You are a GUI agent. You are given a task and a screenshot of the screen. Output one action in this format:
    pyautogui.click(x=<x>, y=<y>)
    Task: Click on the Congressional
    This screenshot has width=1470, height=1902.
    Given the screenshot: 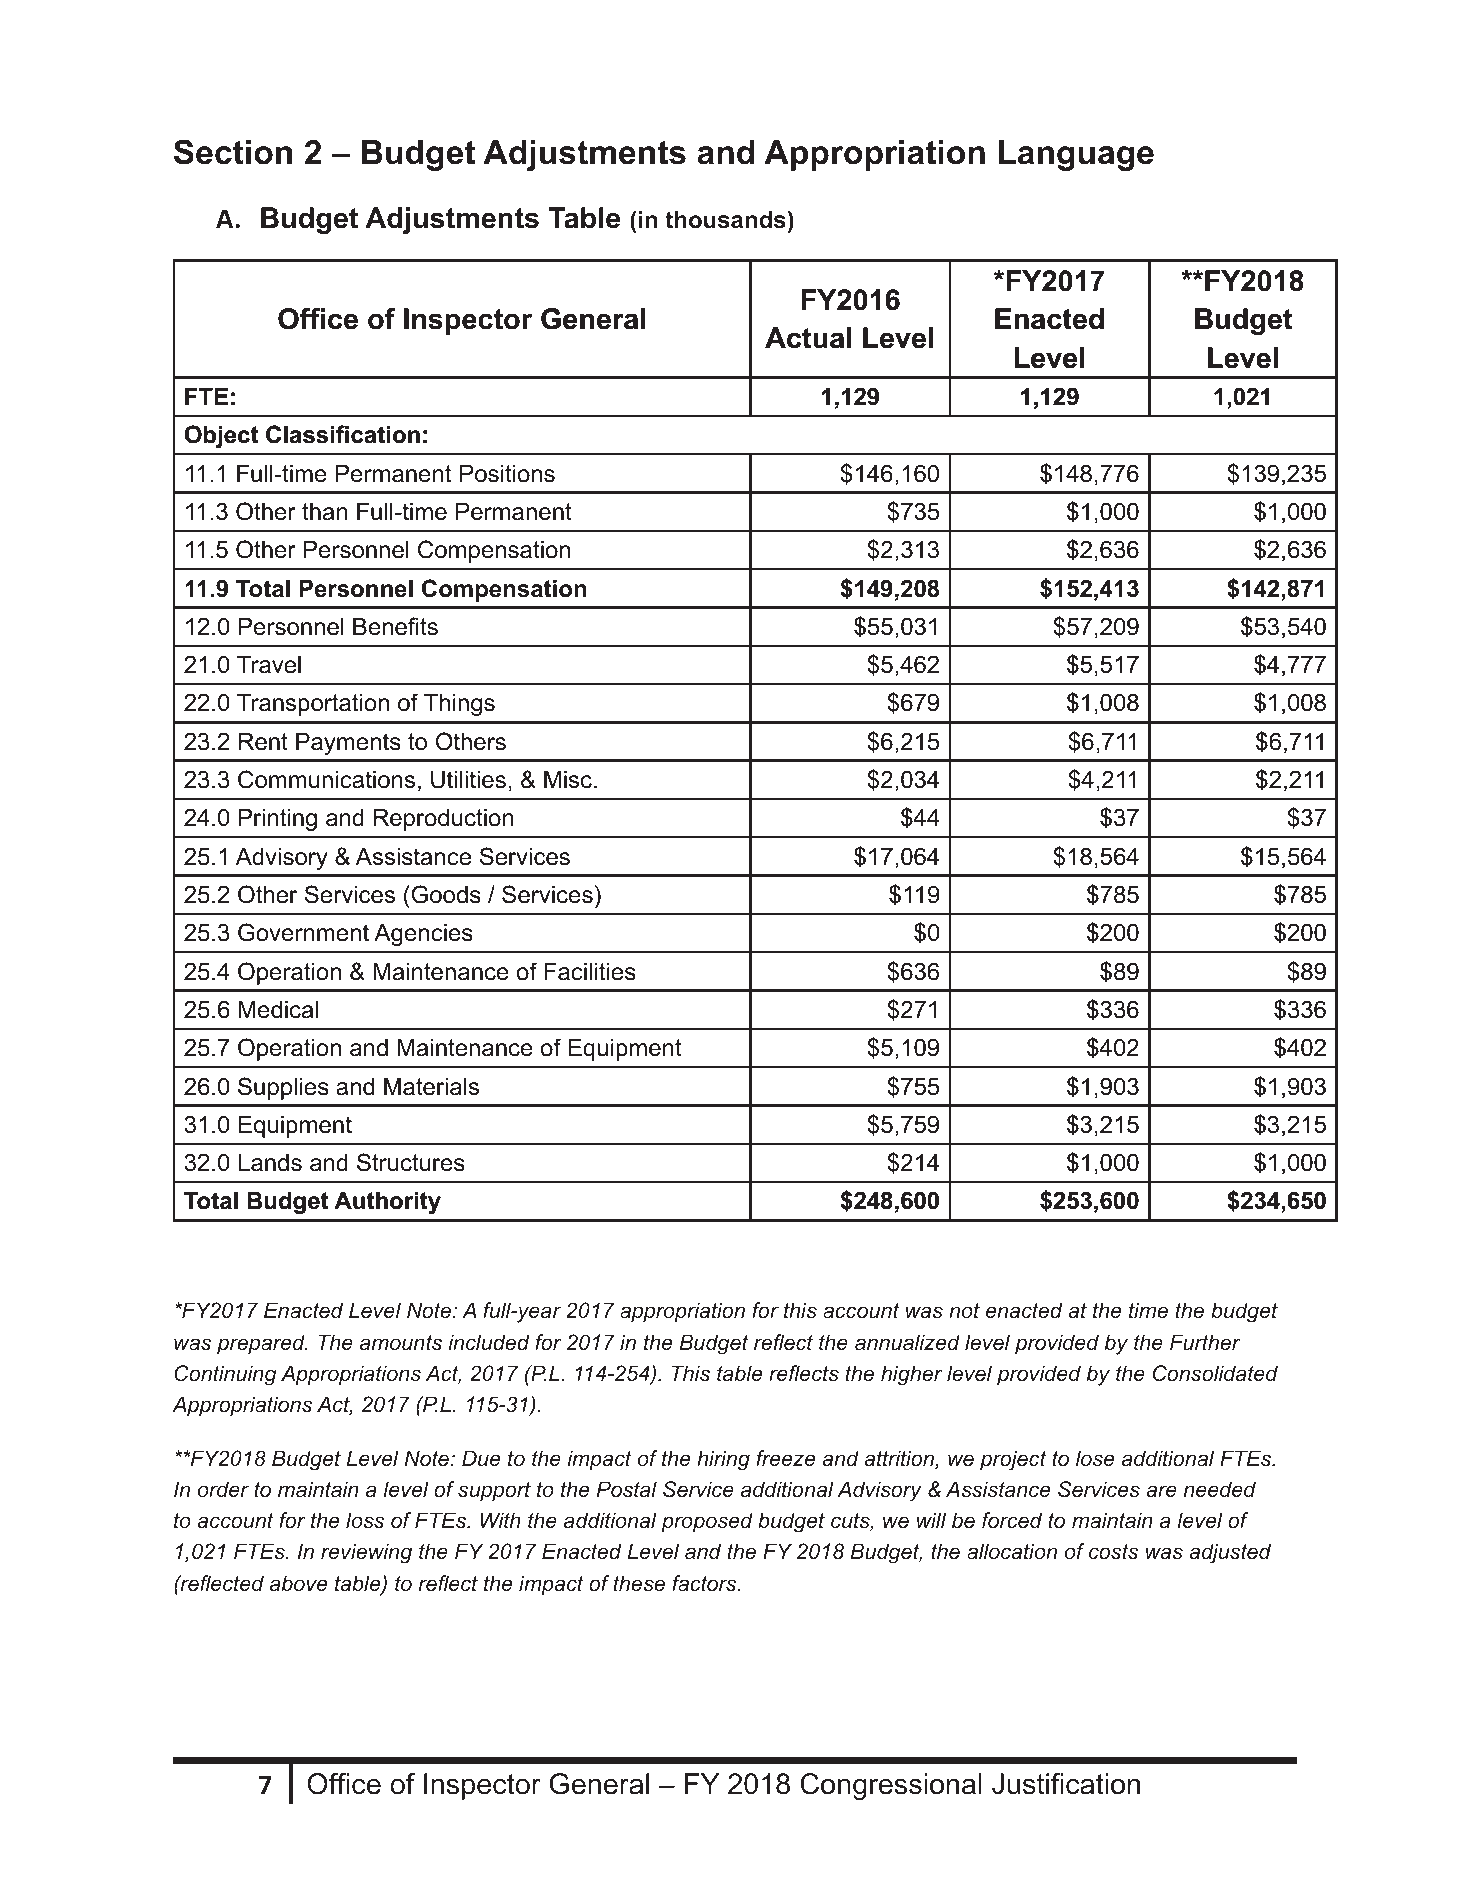 What is the action you would take?
    pyautogui.click(x=891, y=1786)
